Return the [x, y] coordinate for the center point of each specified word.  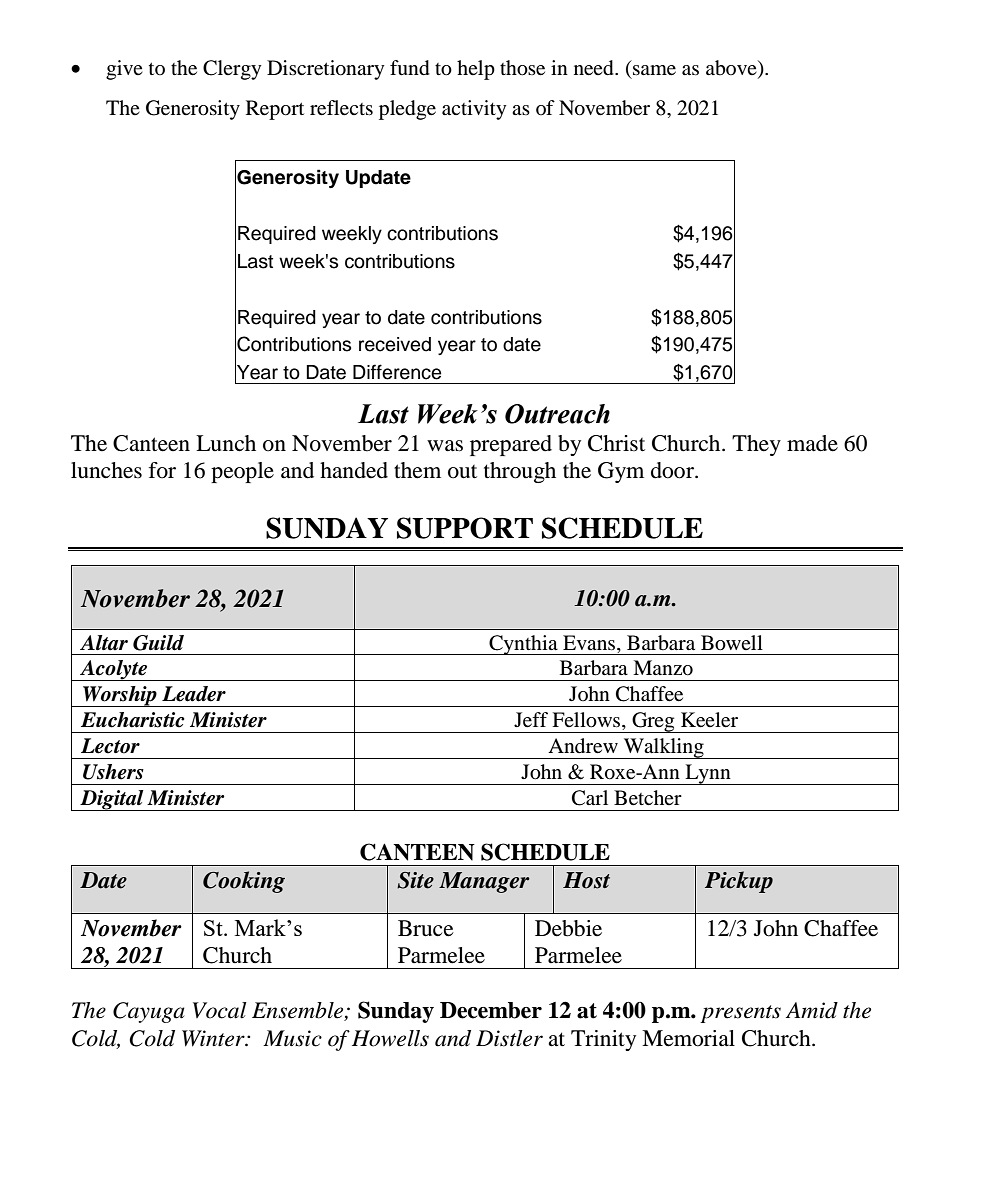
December [491, 1010]
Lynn [708, 774]
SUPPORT [465, 528]
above [732, 69]
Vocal [220, 1010]
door [673, 470]
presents [740, 1014]
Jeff [531, 720]
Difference [397, 372]
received [395, 344]
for [162, 470]
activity [474, 110]
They [756, 445]
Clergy [232, 70]
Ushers [113, 772]
